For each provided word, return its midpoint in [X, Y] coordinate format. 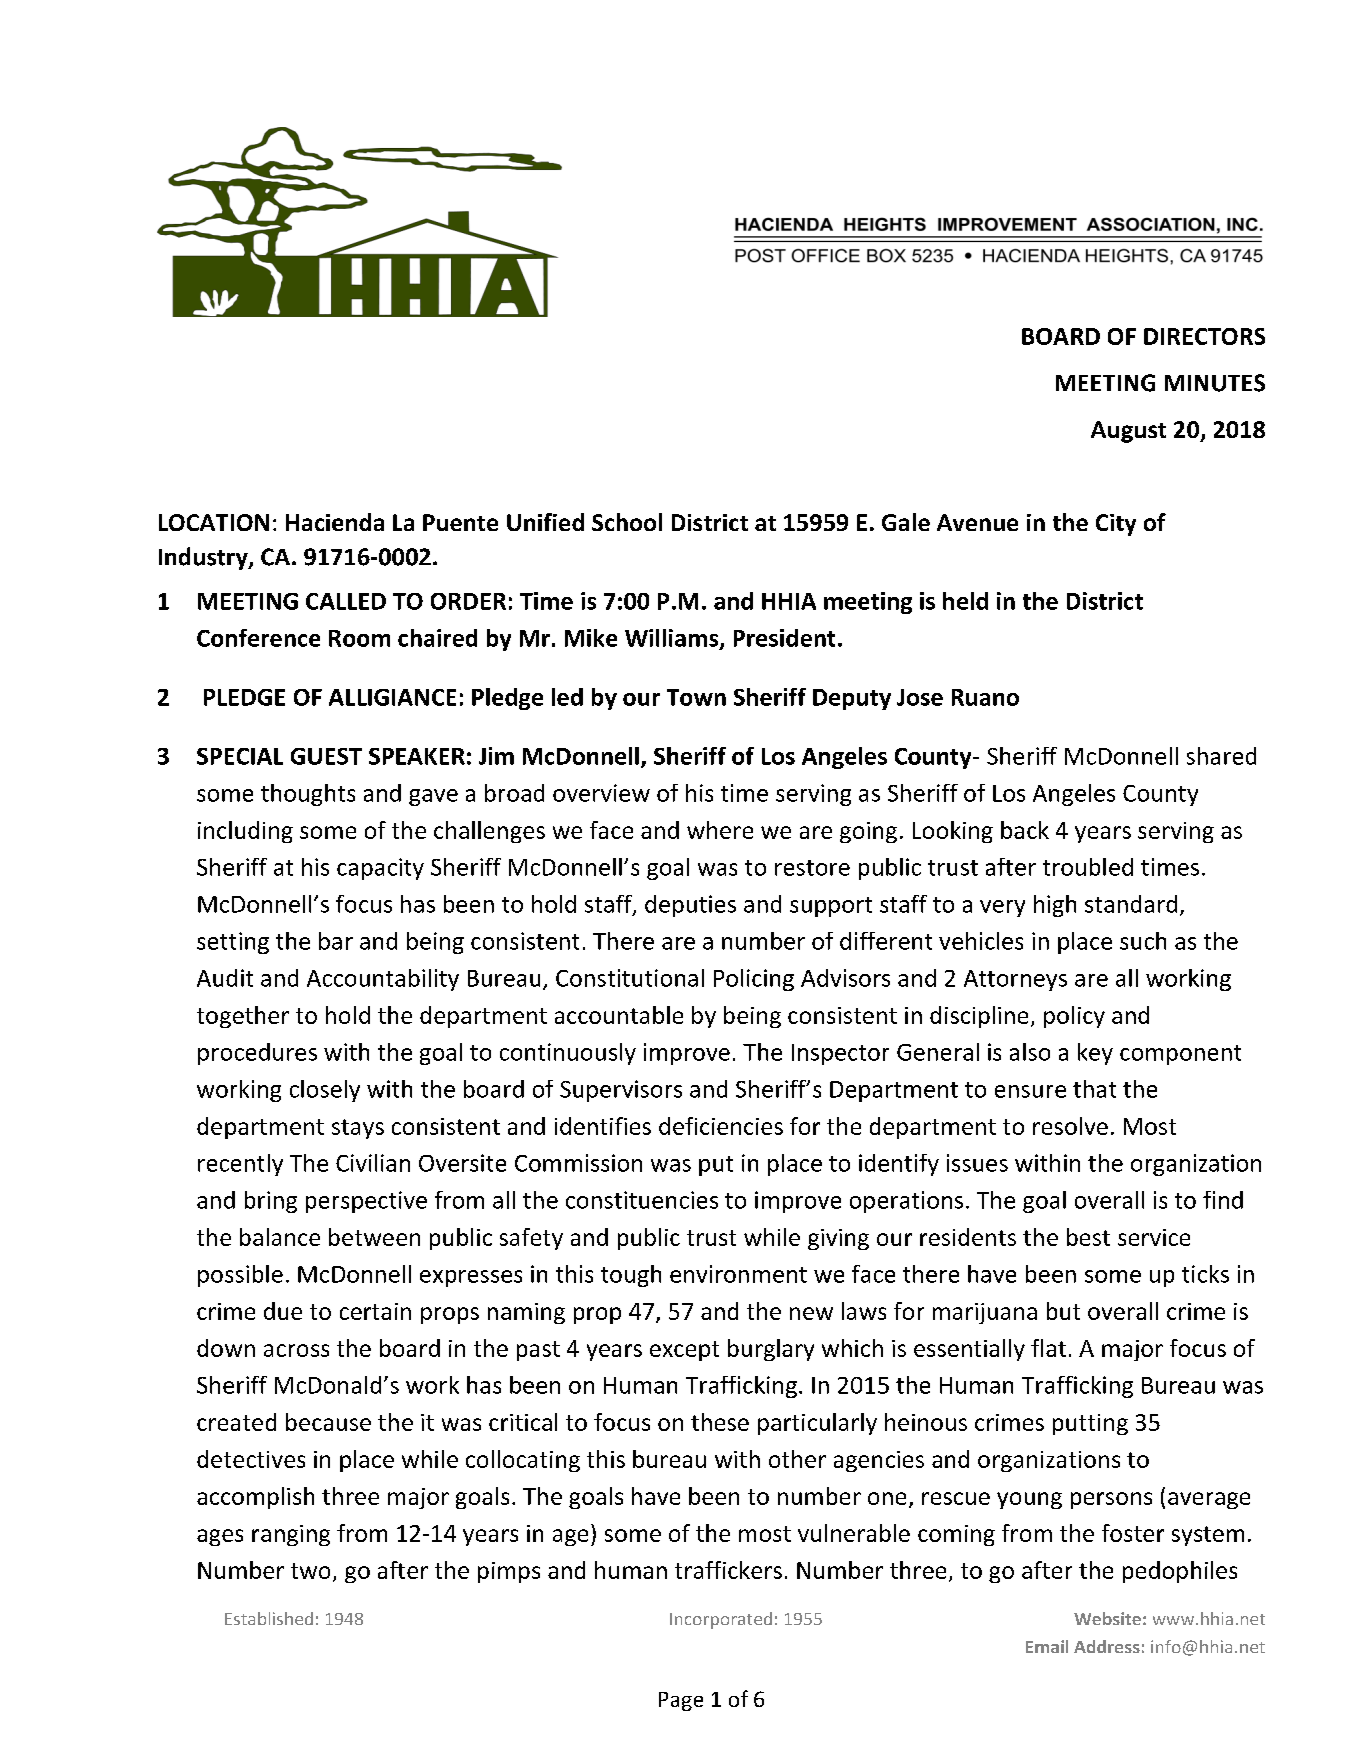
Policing [754, 980]
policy [1074, 1017]
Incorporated [721, 1620]
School [627, 522]
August [1128, 432]
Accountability [383, 980]
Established [269, 1618]
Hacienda [335, 522]
